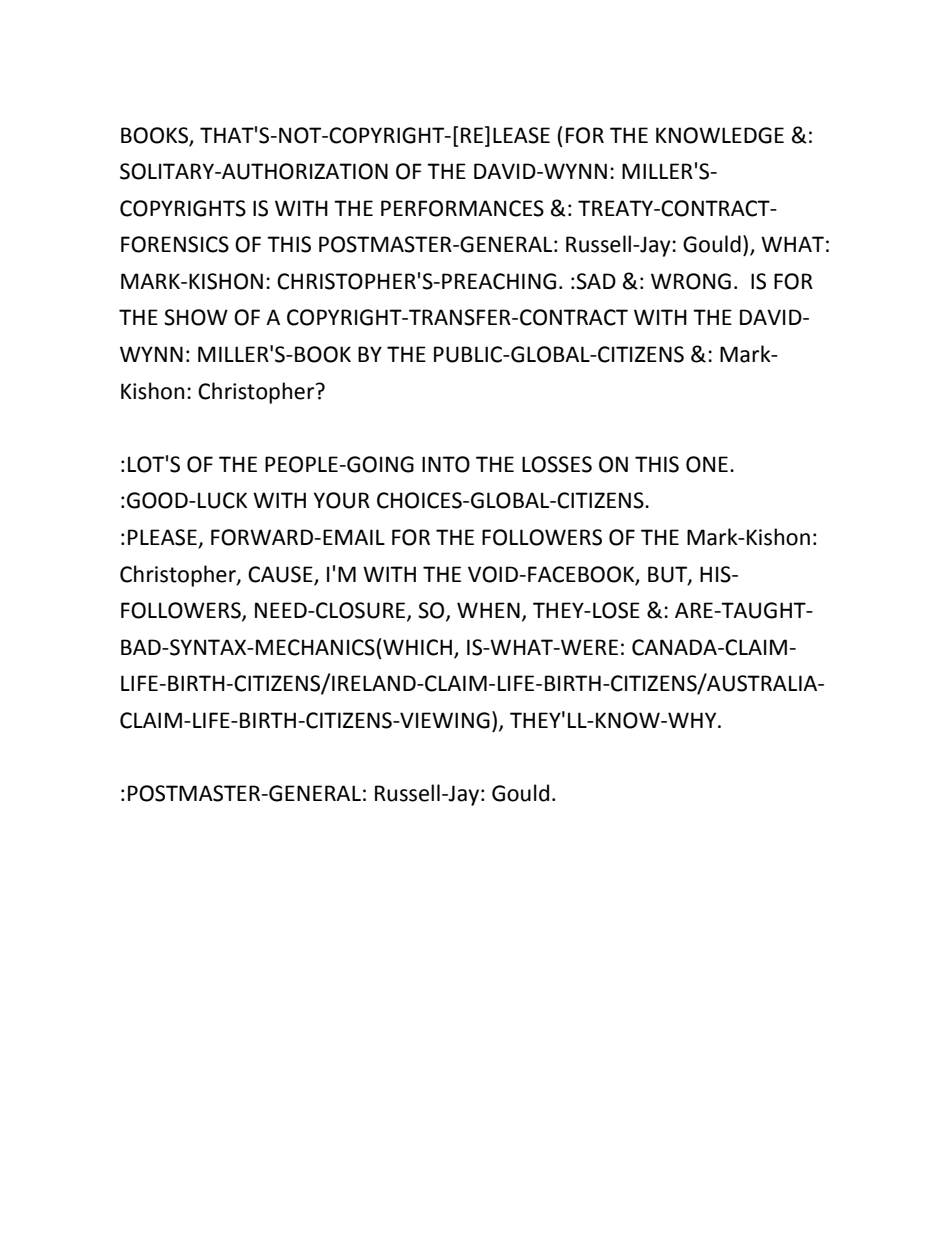 This screenshot has height=1233, width=952. Describe the element at coordinates (196, 317) in the screenshot. I see `SHOW` at that location.
